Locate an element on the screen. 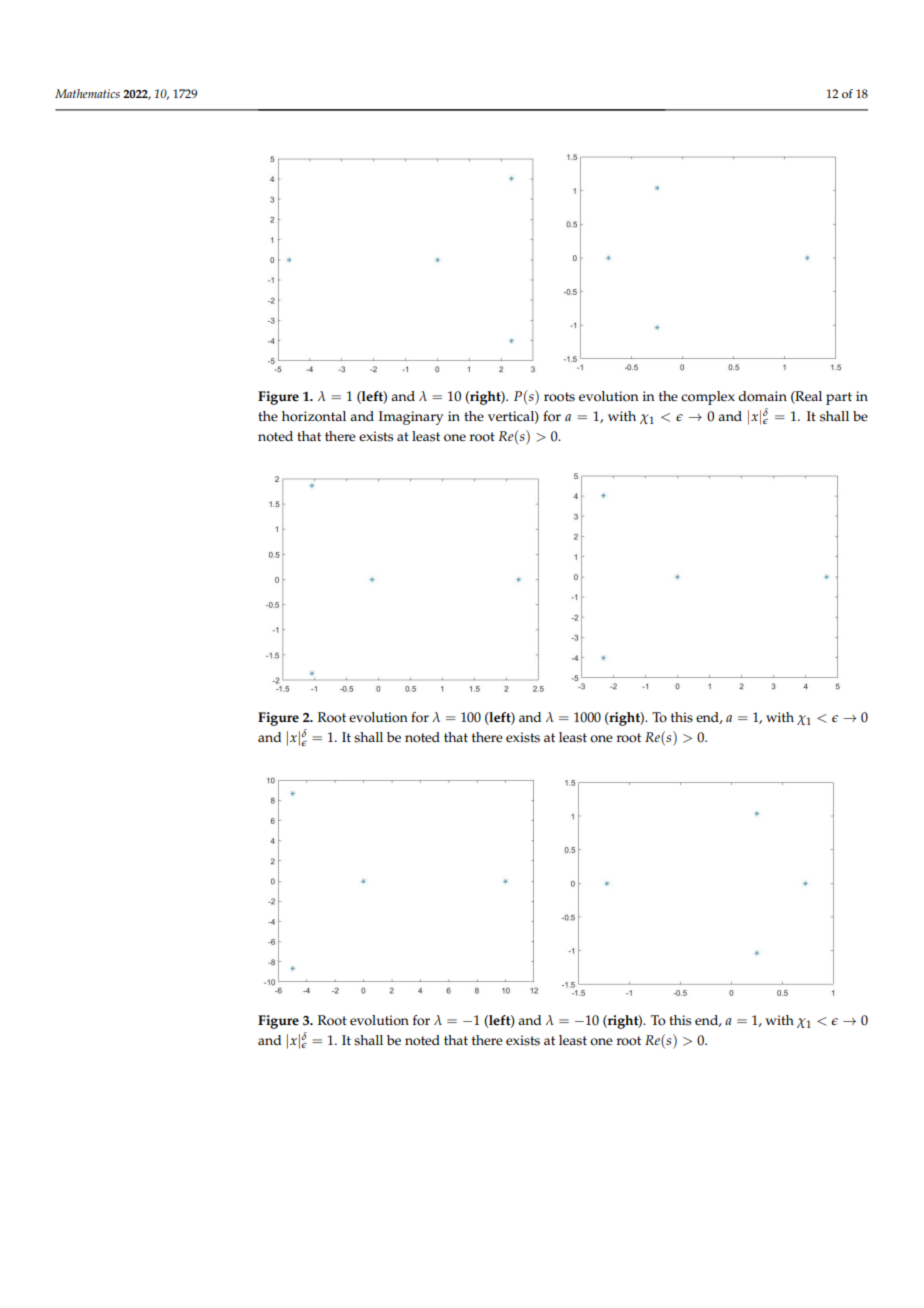 The image size is (924, 1308). horizontal is located at coordinates (314, 416).
